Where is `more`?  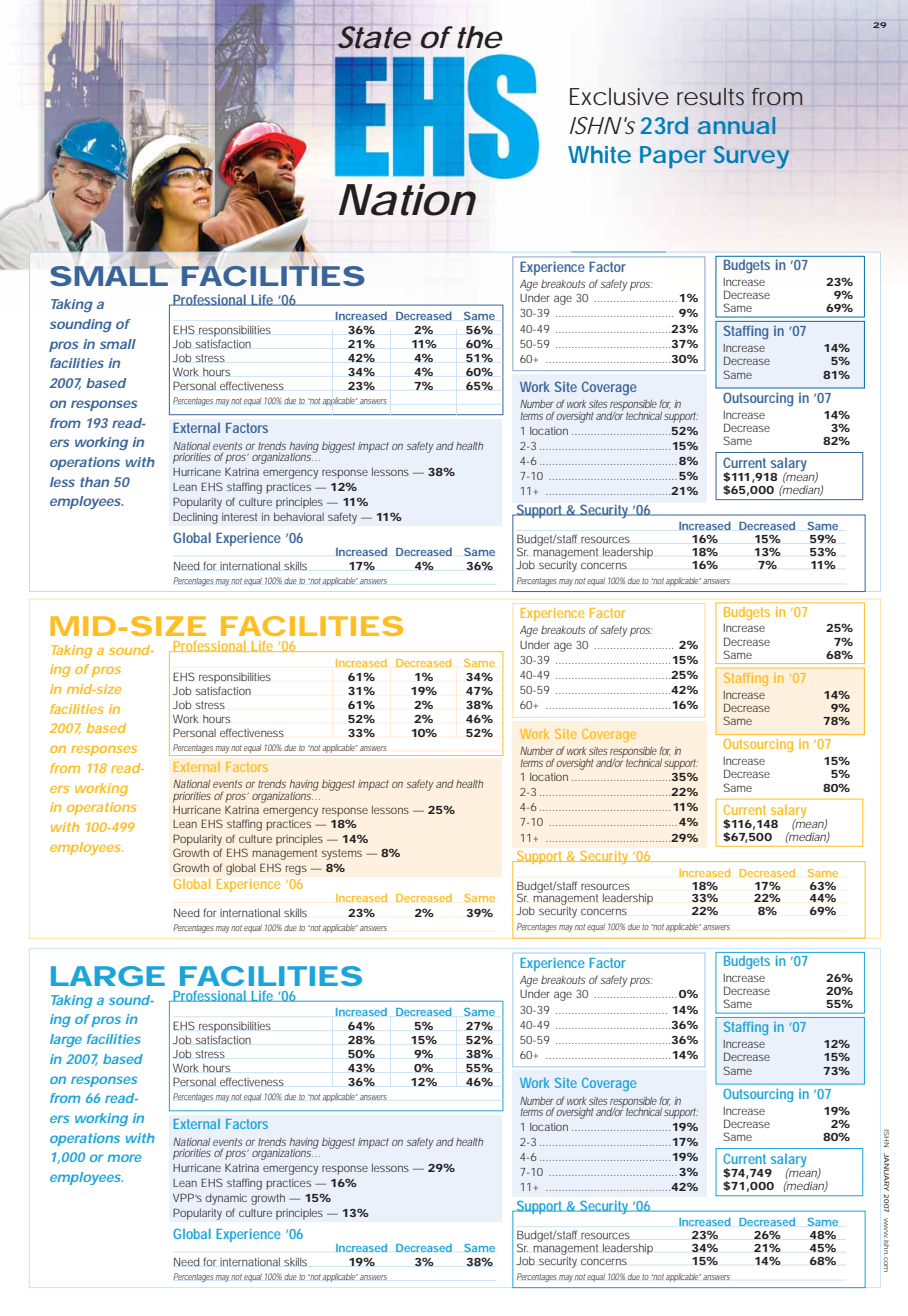
more is located at coordinates (124, 1158).
